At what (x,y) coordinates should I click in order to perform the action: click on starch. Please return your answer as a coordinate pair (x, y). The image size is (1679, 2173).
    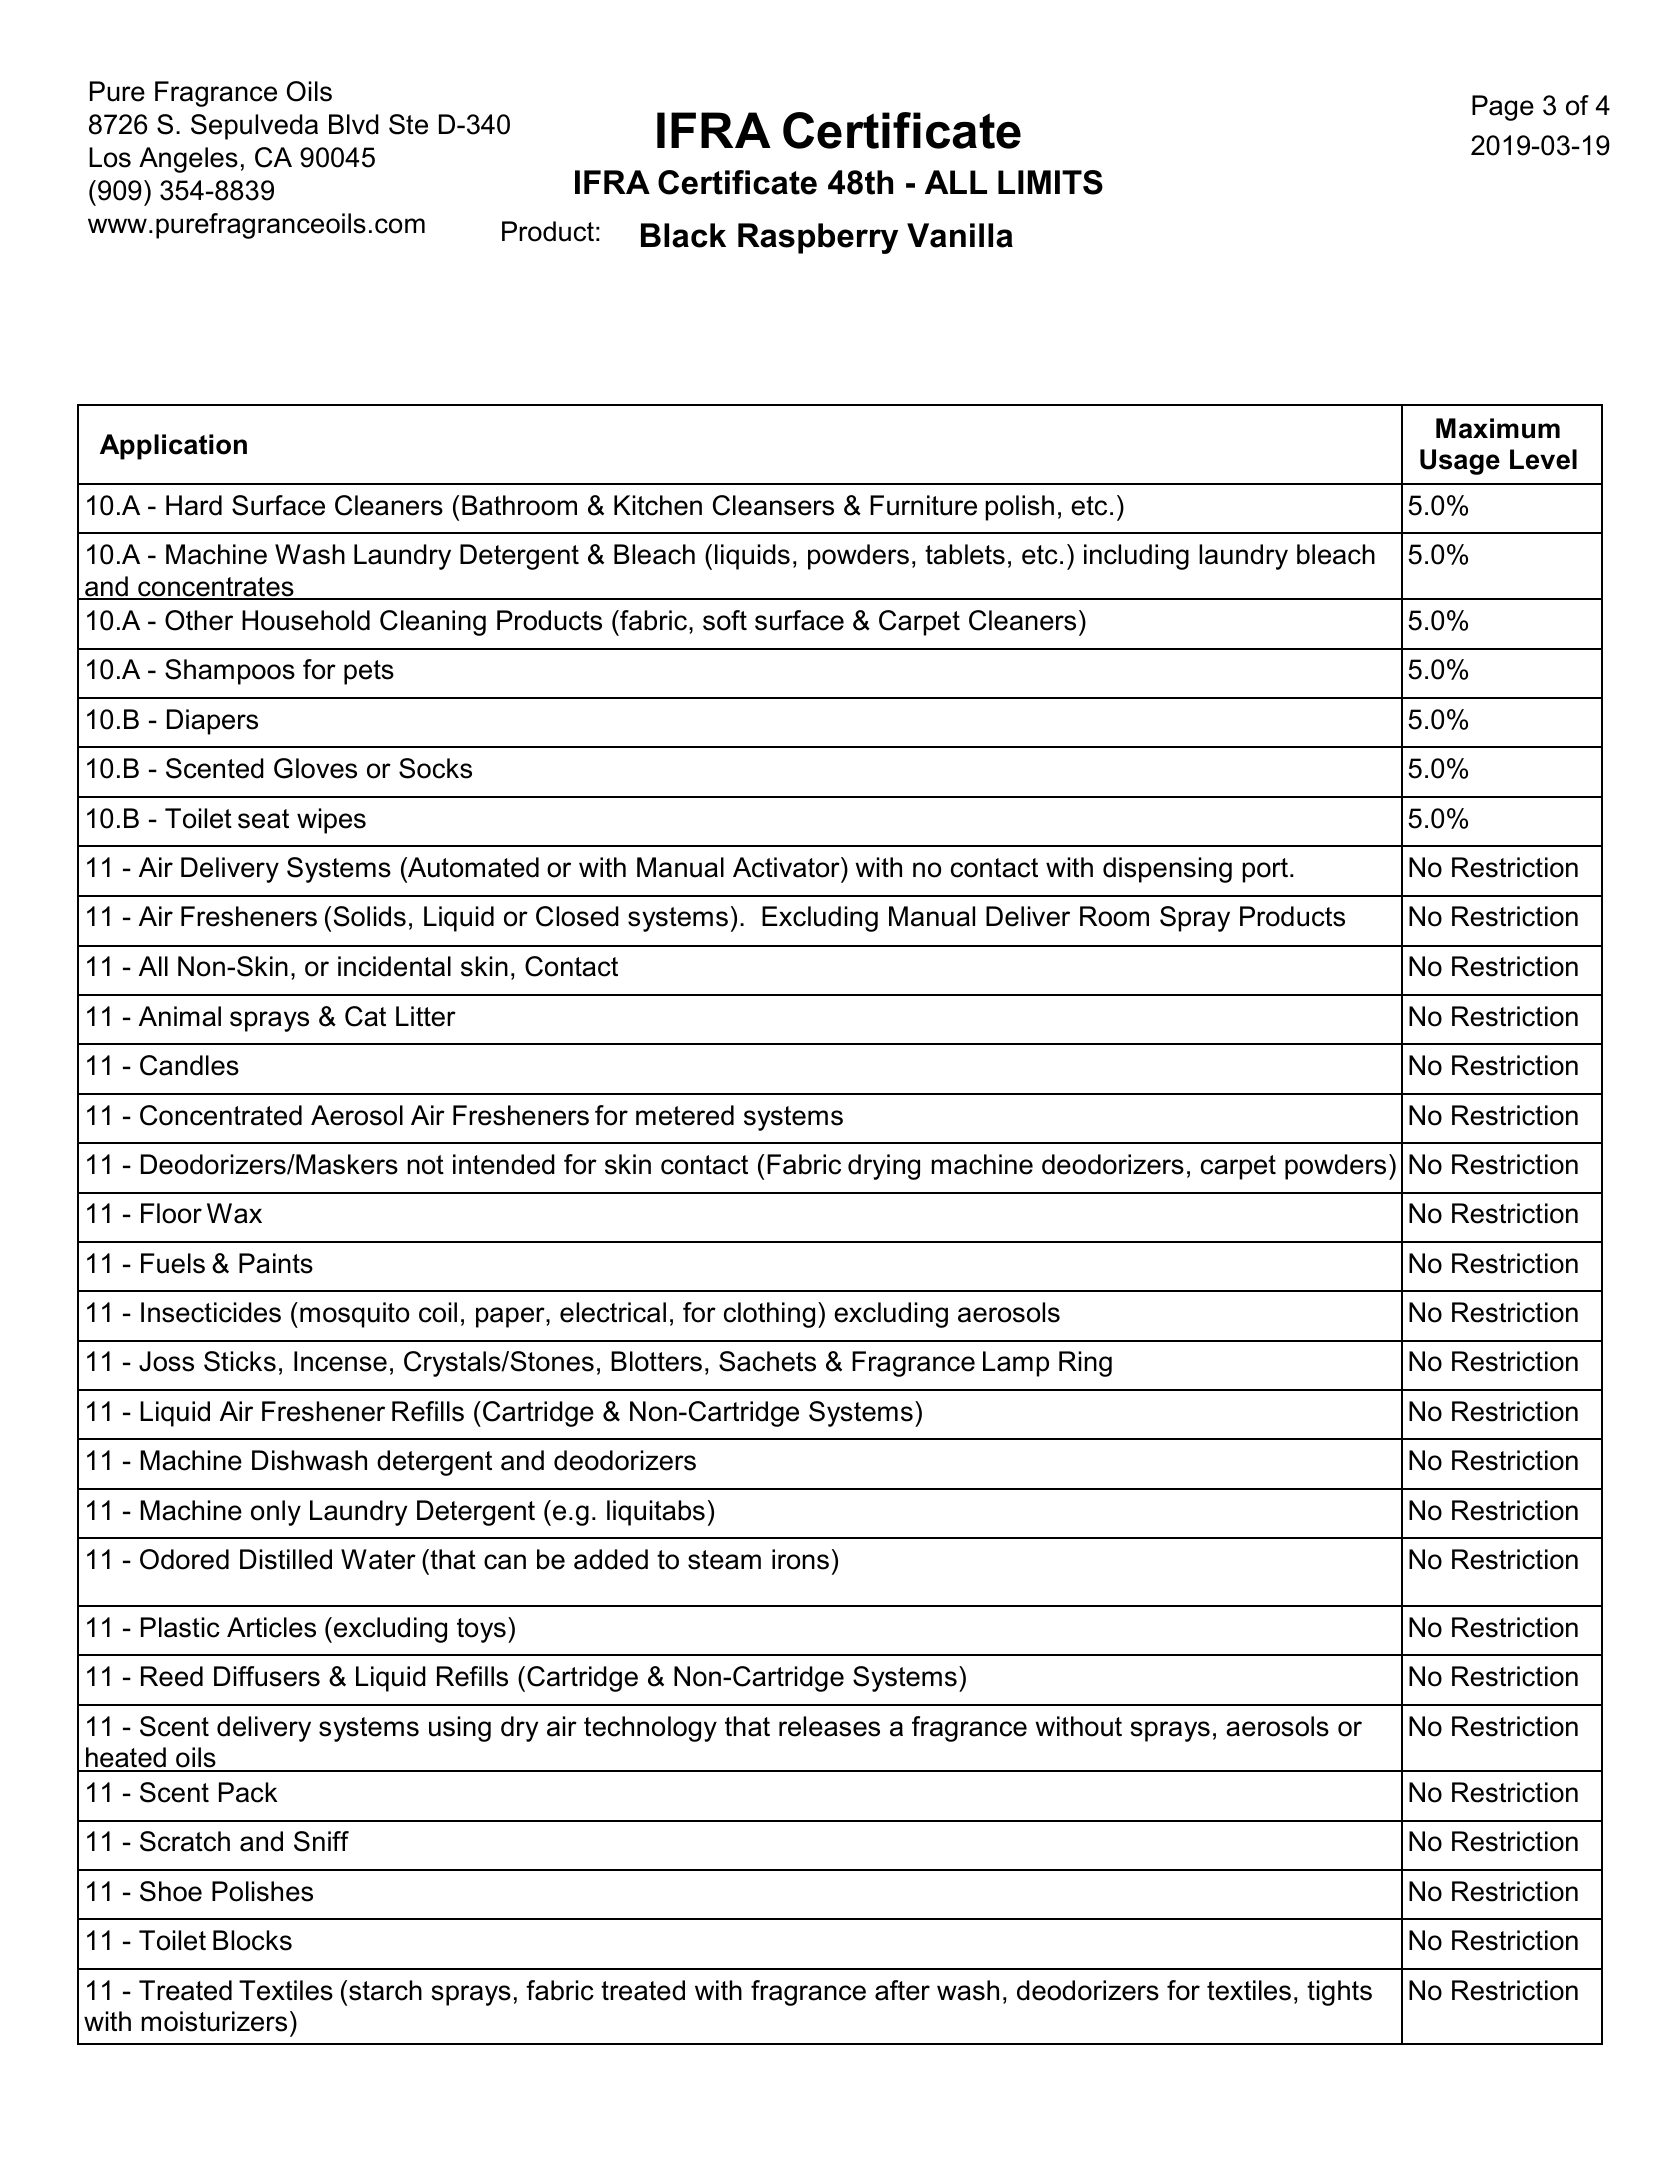
    Looking at the image, I should click on (385, 1990).
